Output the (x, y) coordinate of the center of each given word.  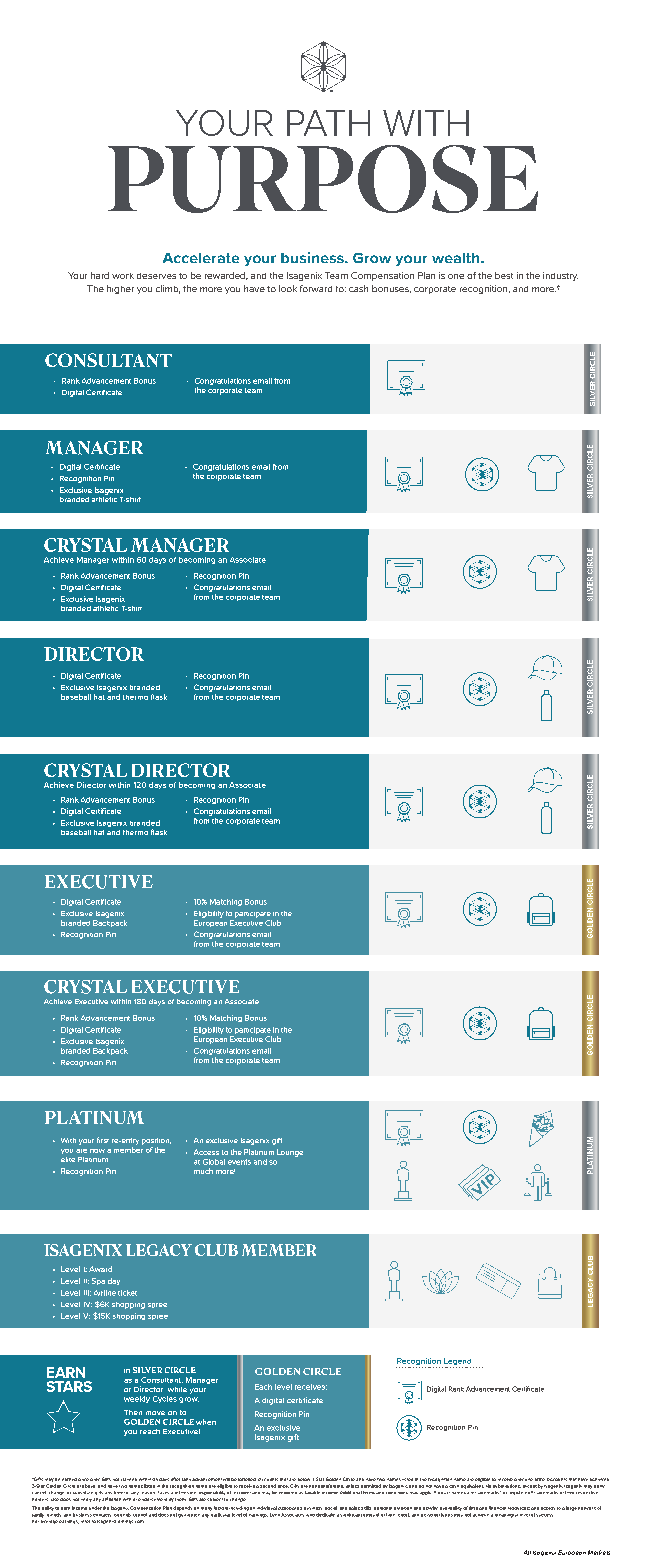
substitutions (507, 1486)
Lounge (290, 1153)
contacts (102, 1515)
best (504, 275)
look (288, 288)
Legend (458, 1363)
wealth (457, 258)
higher (120, 289)
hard (100, 275)
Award (100, 1269)
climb (168, 289)
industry (560, 276)
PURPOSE (323, 179)
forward (316, 288)
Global (214, 1162)
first (103, 1140)
